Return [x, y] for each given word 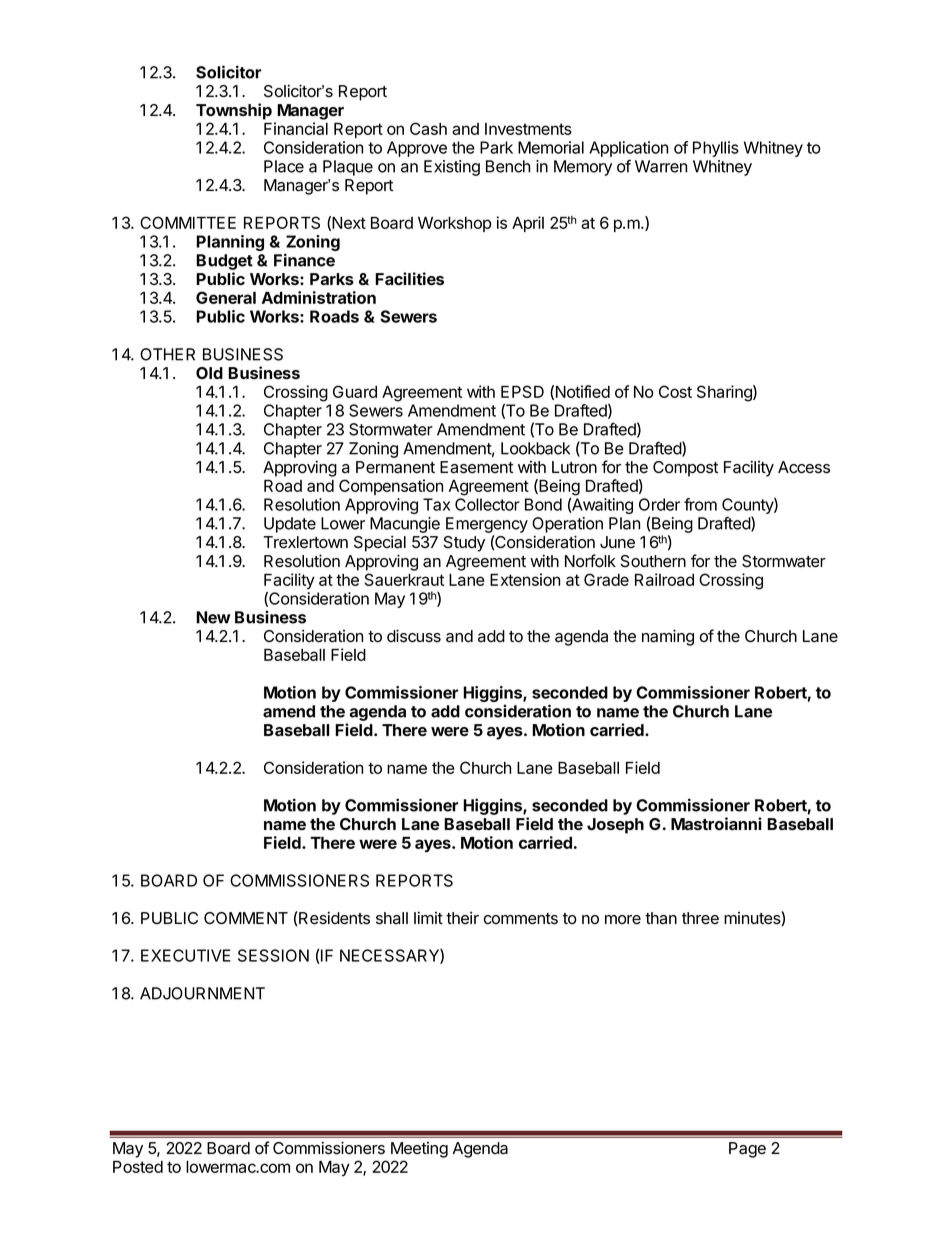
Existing [452, 168]
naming [668, 637]
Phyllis [716, 149]
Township [234, 111]
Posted [138, 1167]
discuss [414, 636]
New [213, 617]
